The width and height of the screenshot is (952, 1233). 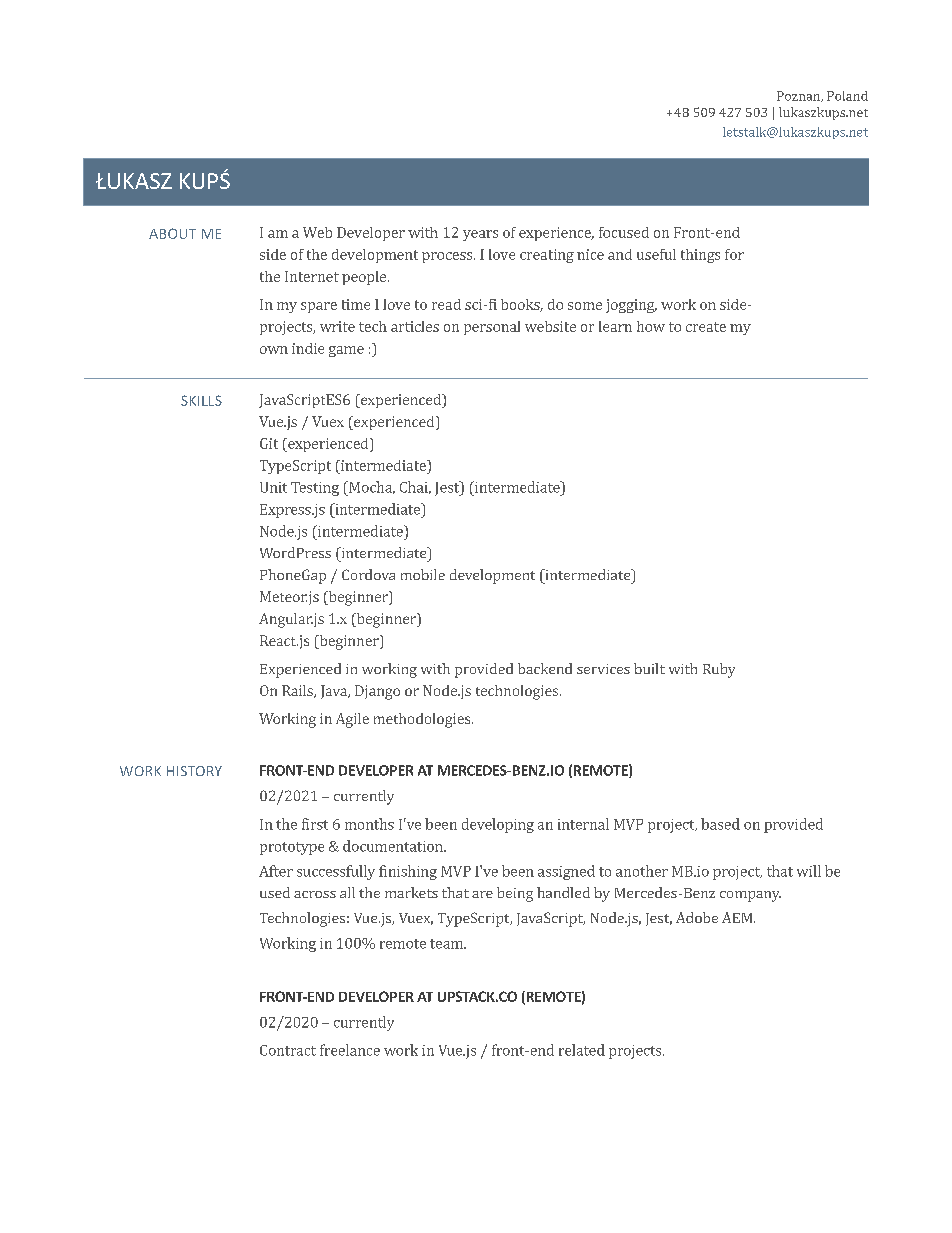 I want to click on Rails, so click(x=298, y=691).
